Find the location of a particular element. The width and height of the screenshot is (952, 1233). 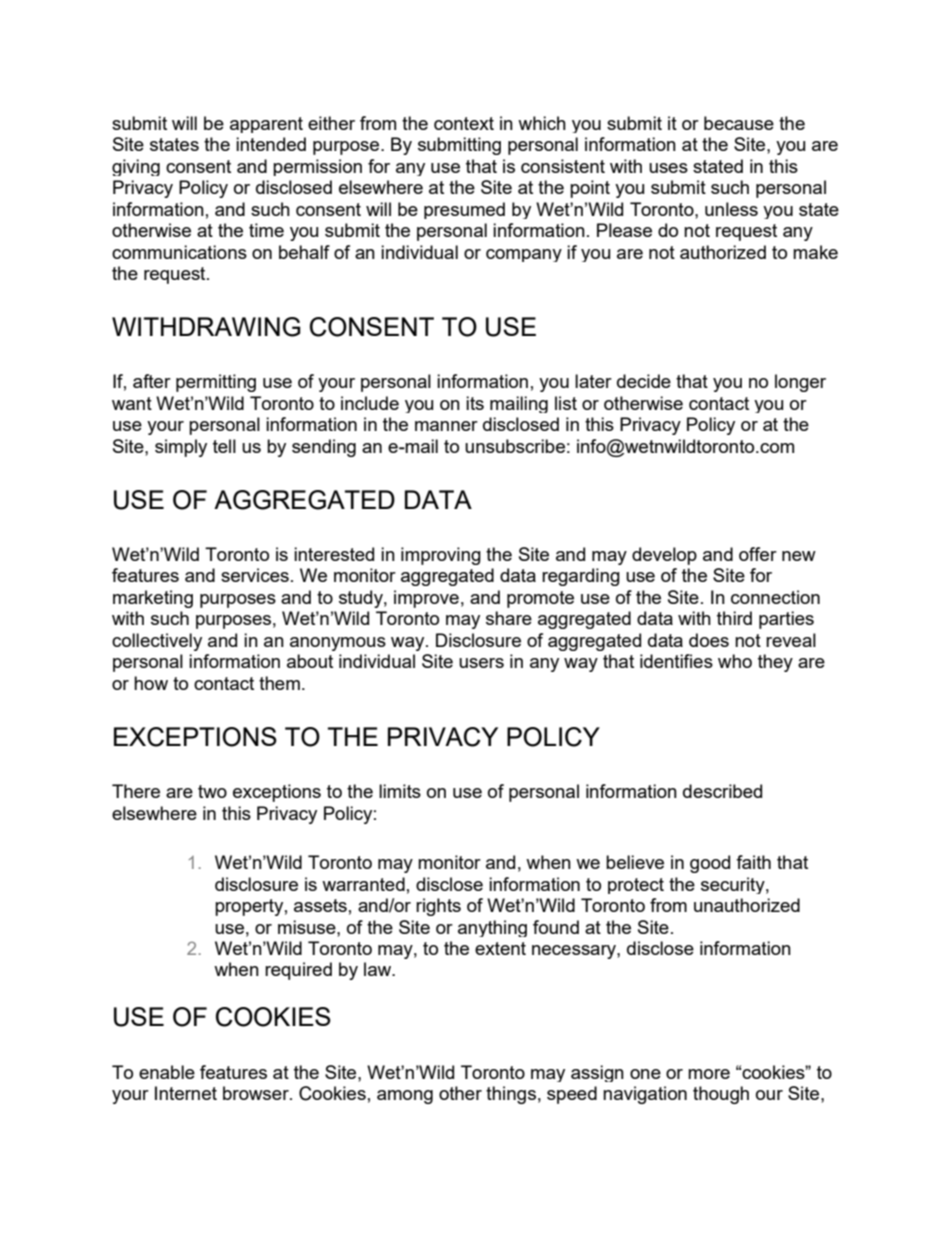

third is located at coordinates (734, 618).
